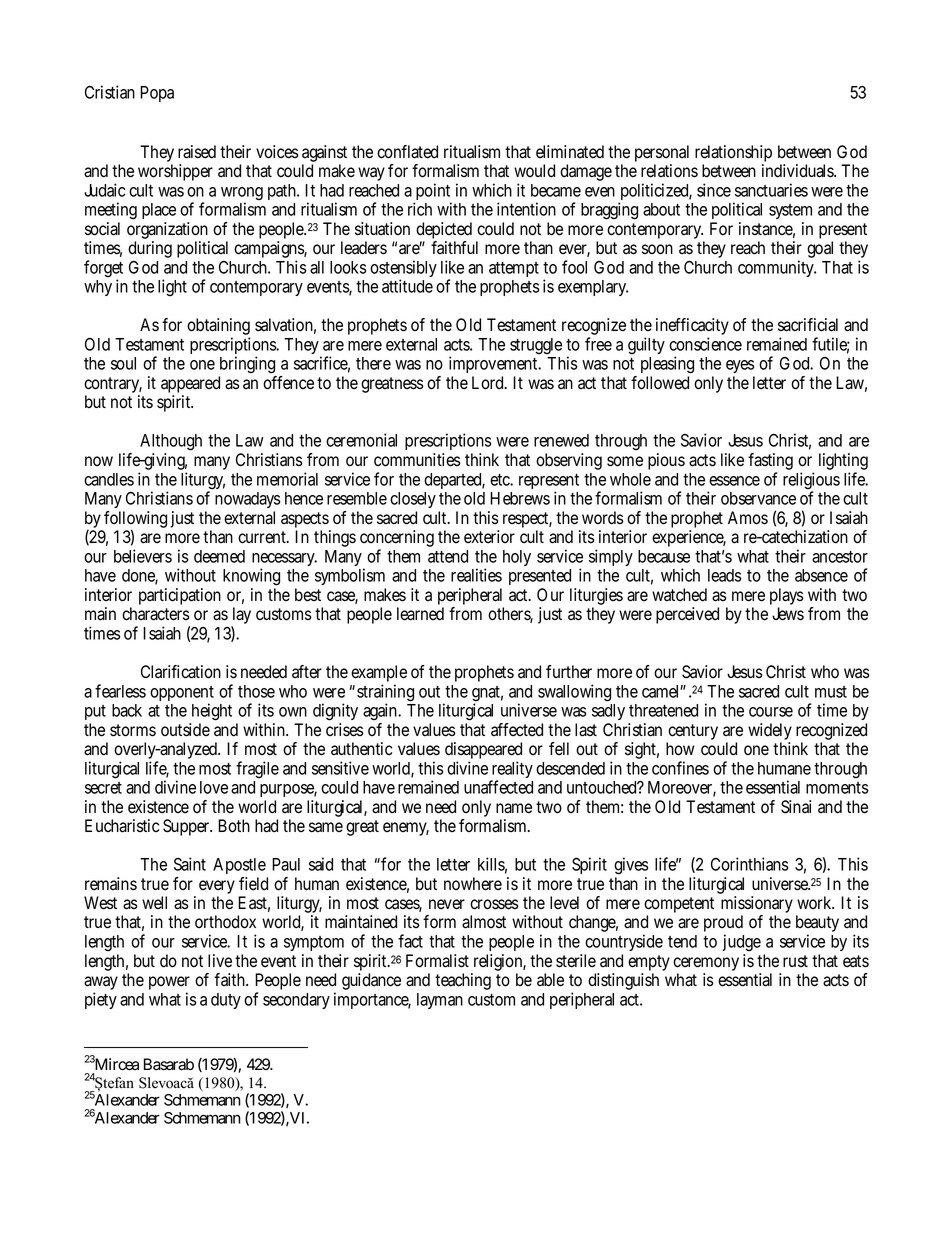 This document has width=952, height=1233. I want to click on teaching, so click(463, 981).
